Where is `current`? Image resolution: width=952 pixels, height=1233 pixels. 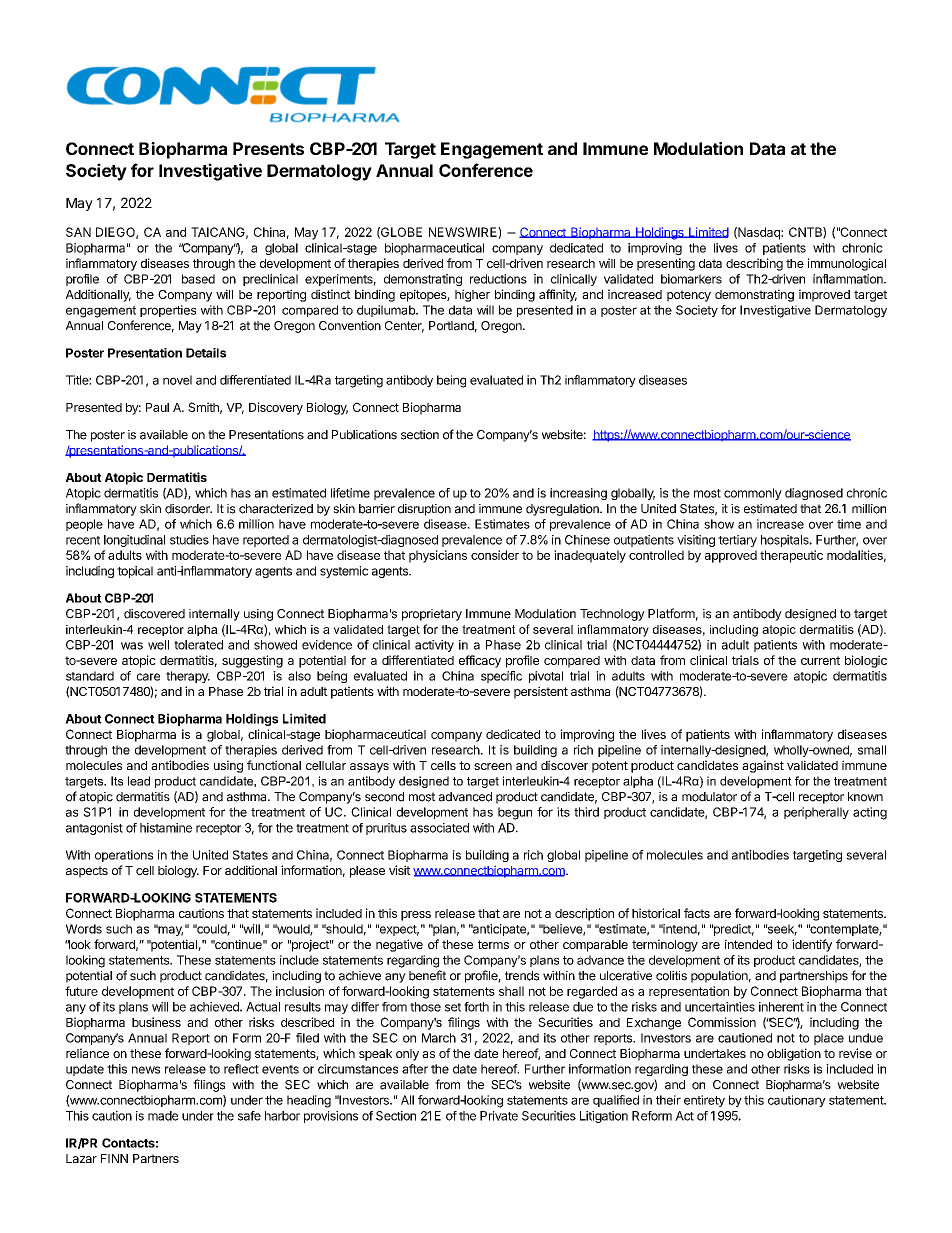 current is located at coordinates (820, 660).
